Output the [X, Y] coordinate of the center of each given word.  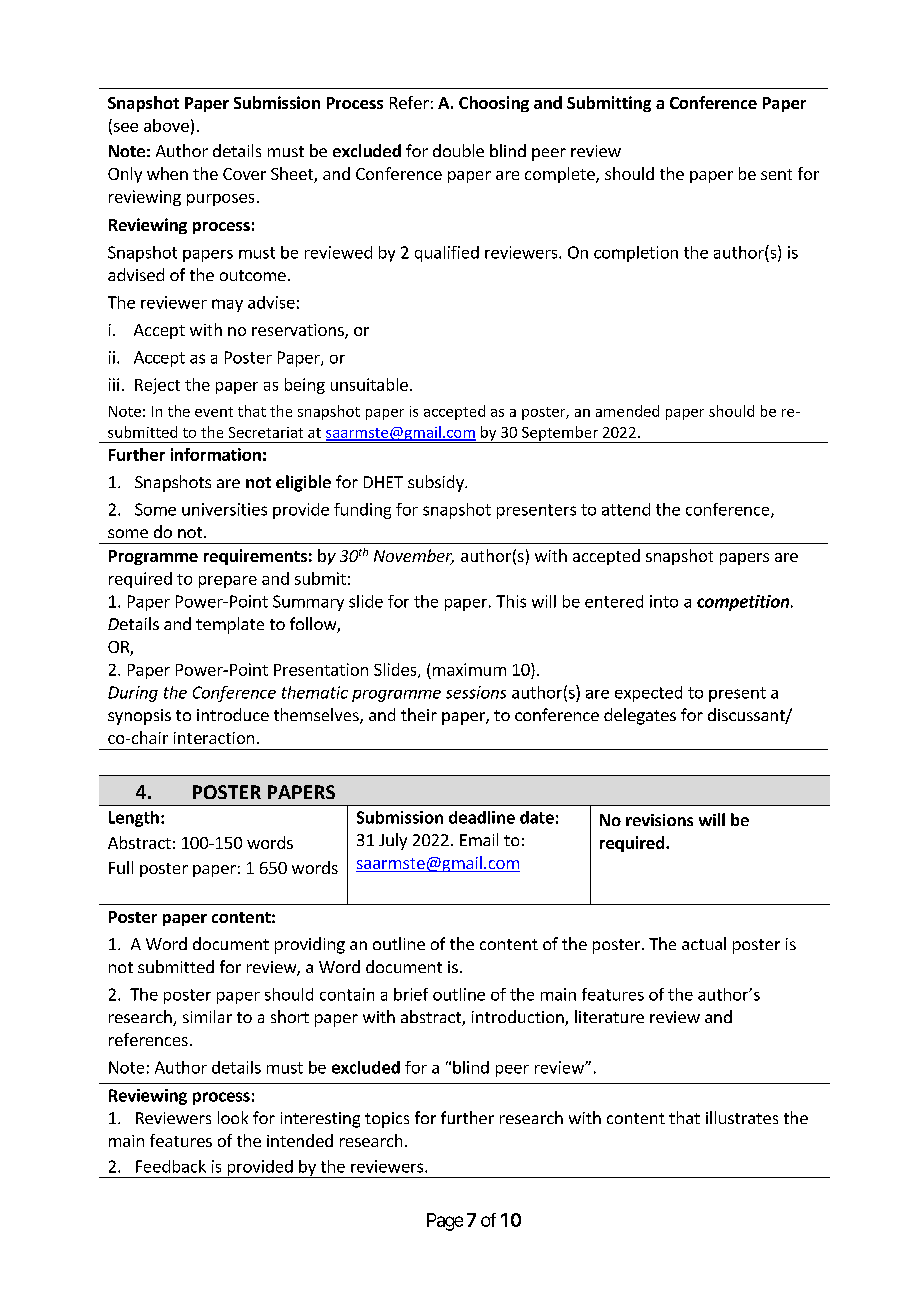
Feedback [171, 1166]
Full [121, 867]
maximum [469, 669]
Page [445, 1222]
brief [411, 994]
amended [627, 411]
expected [648, 694]
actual [704, 943]
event [214, 412]
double [458, 150]
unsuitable [369, 384]
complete [561, 175]
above [166, 125]
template [230, 625]
